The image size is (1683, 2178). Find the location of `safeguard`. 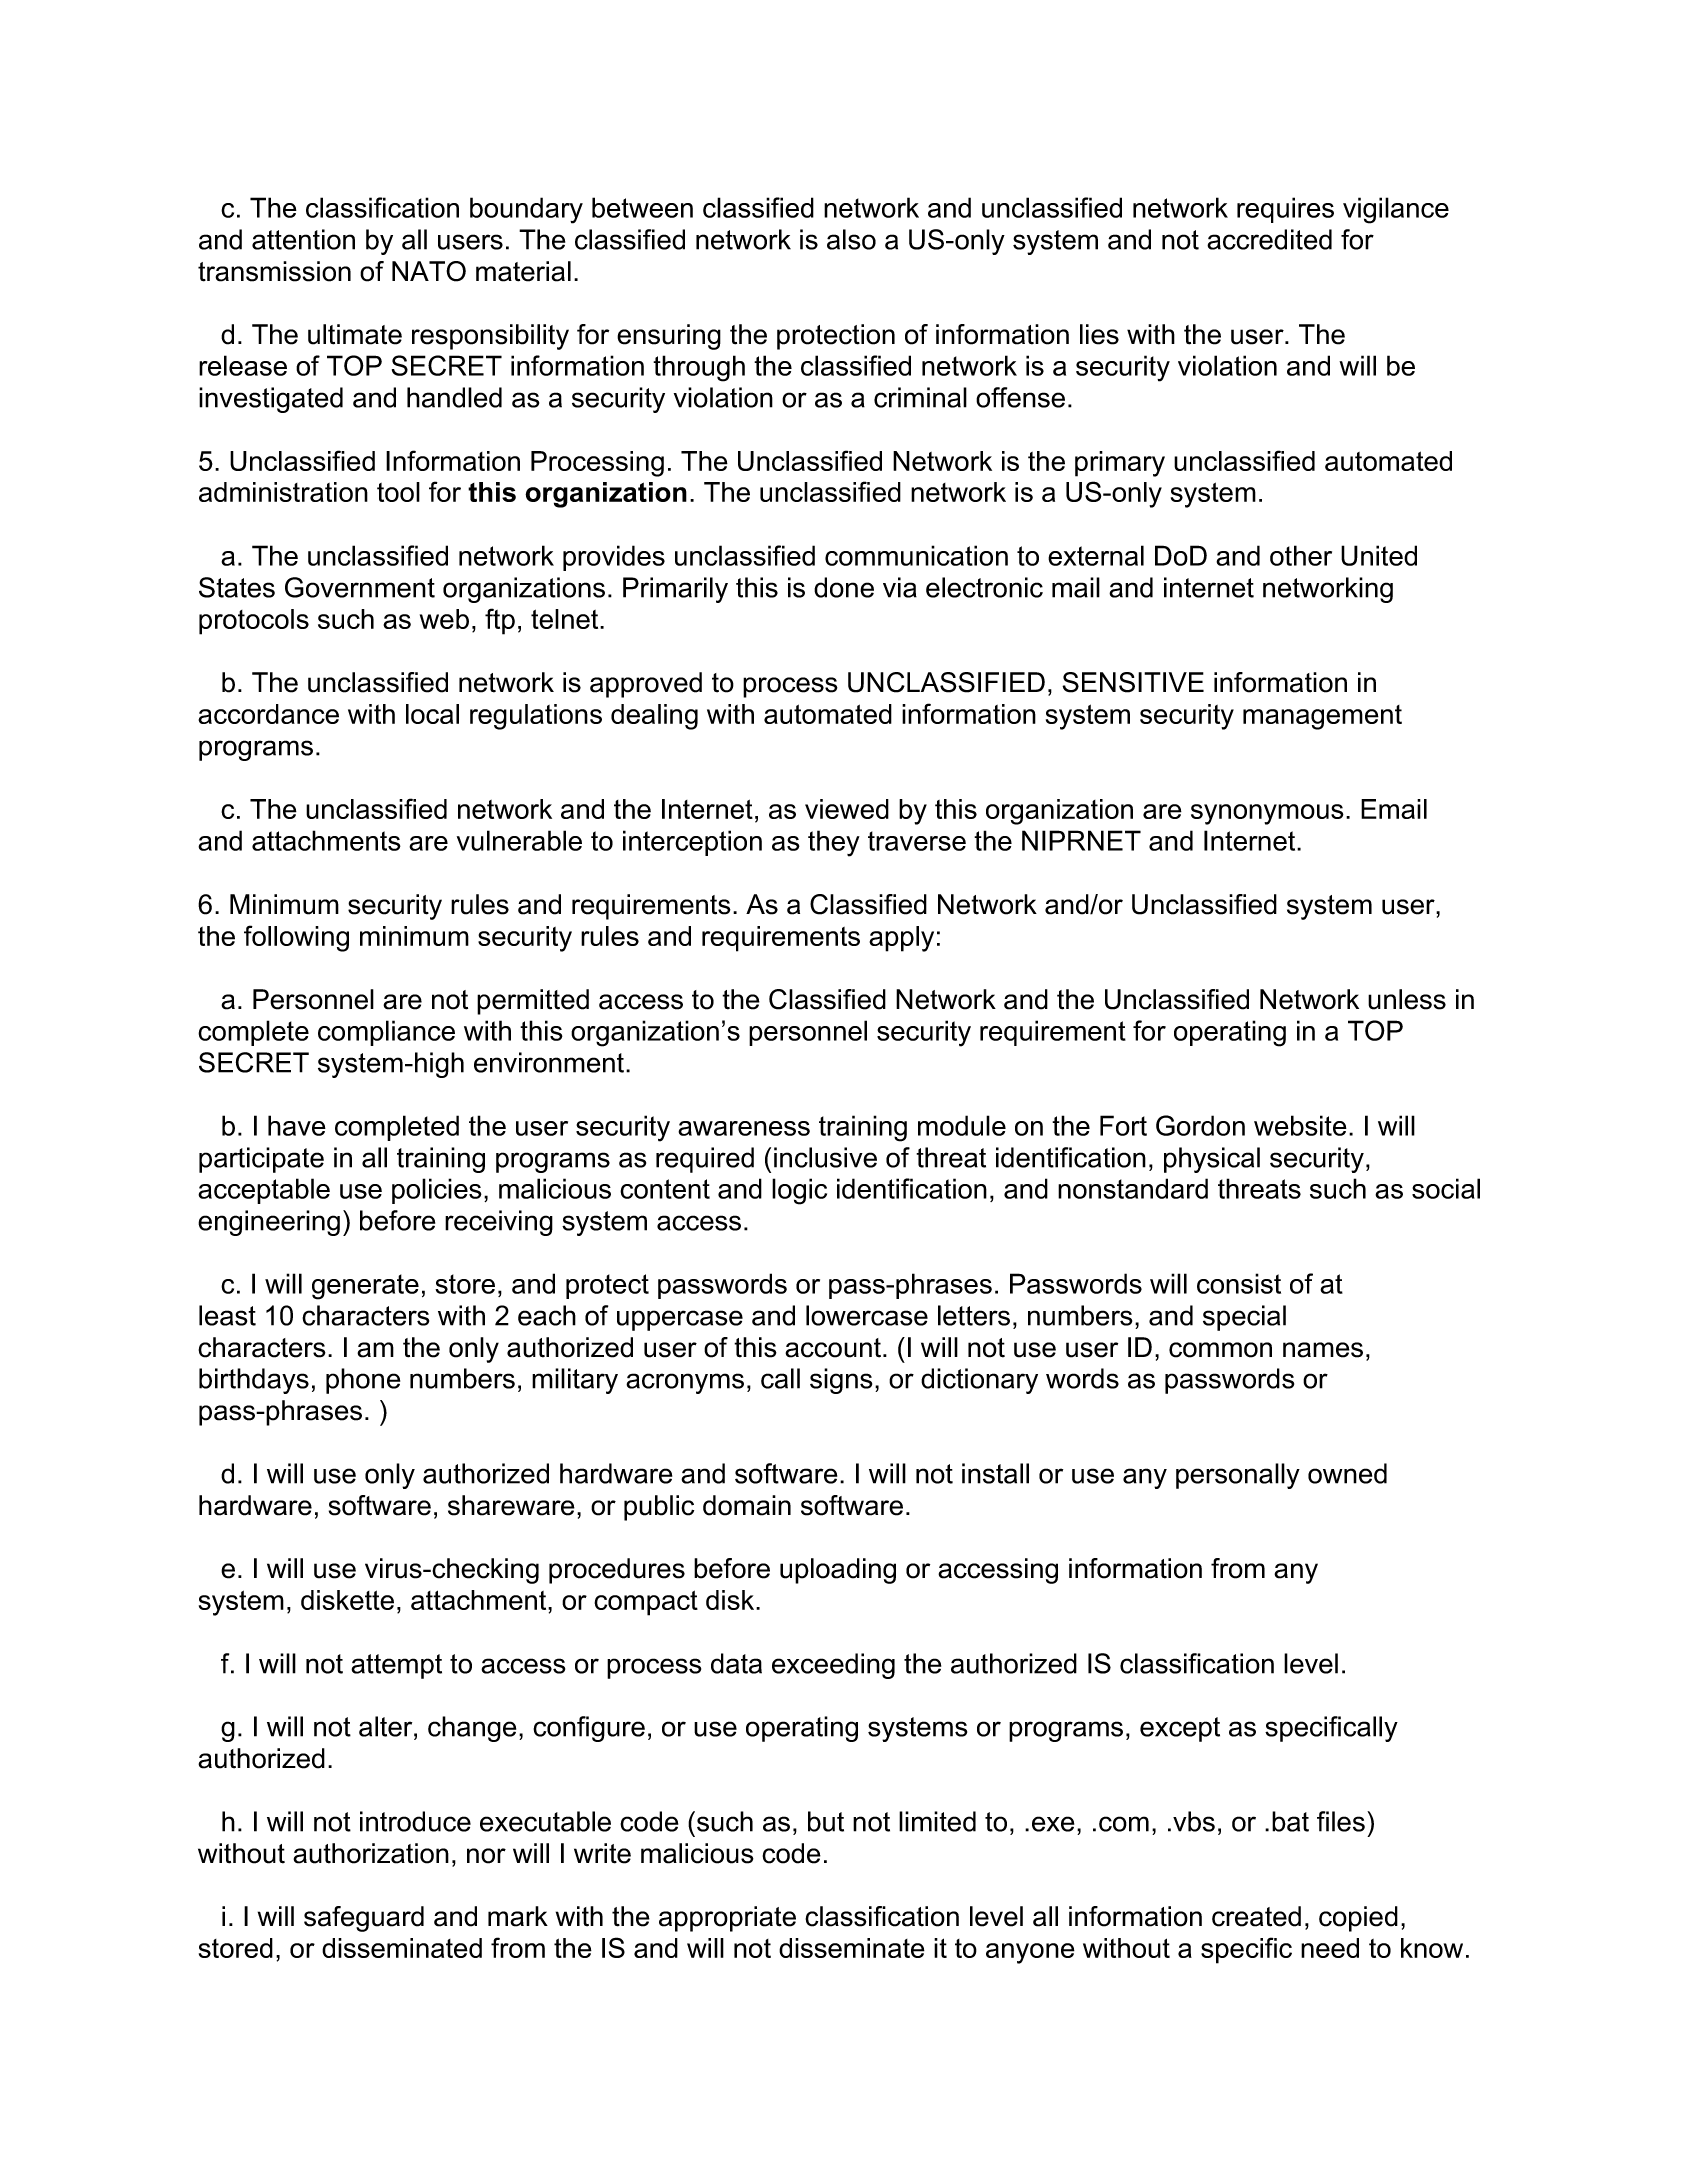

safeguard is located at coordinates (364, 1919).
